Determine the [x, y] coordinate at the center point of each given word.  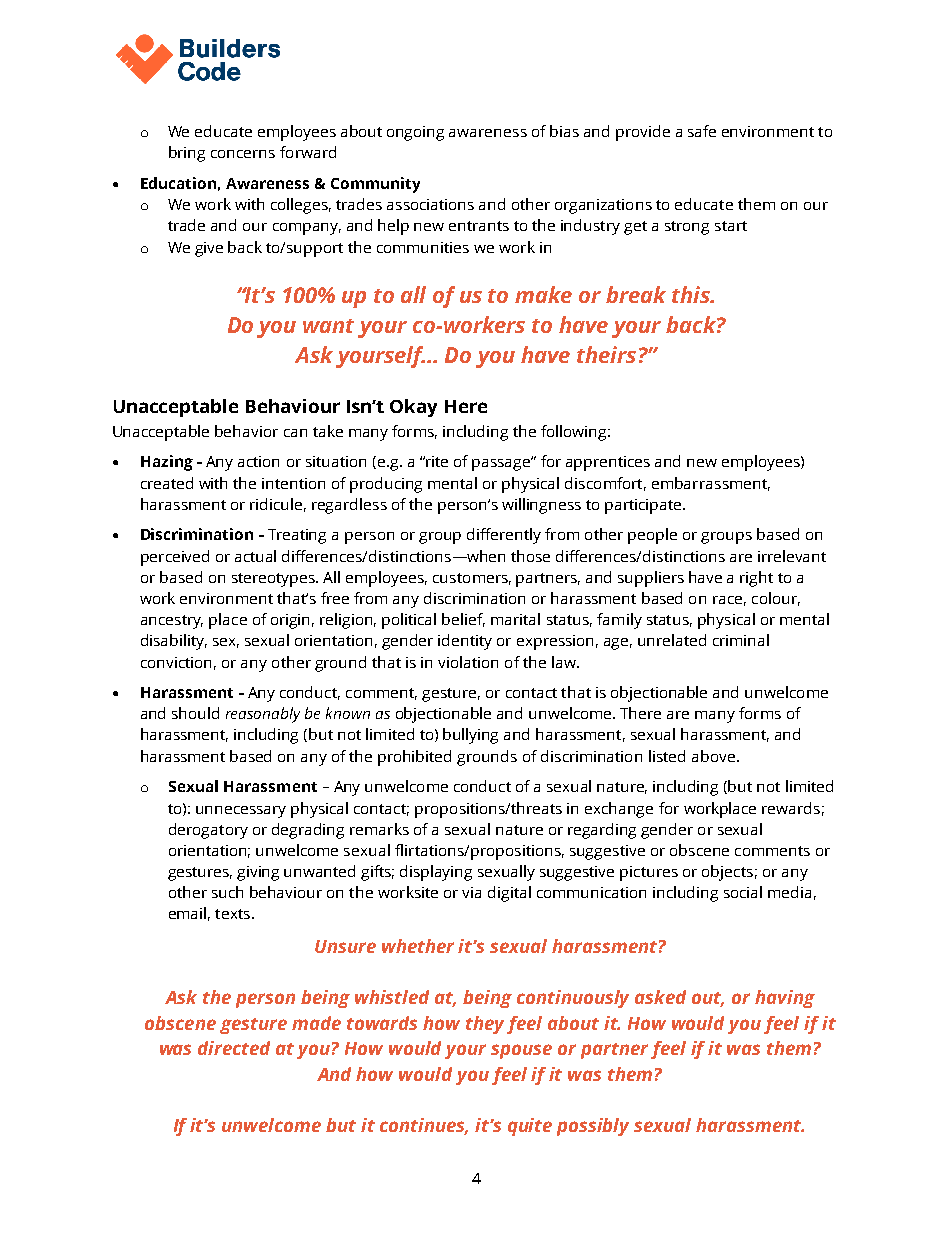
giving [258, 873]
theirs [606, 354]
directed [234, 1048]
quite [530, 1127]
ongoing [415, 133]
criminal [741, 640]
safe [702, 131]
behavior [246, 431]
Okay [413, 408]
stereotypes [274, 580]
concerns [243, 154]
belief [463, 620]
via [471, 892]
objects [727, 873]
